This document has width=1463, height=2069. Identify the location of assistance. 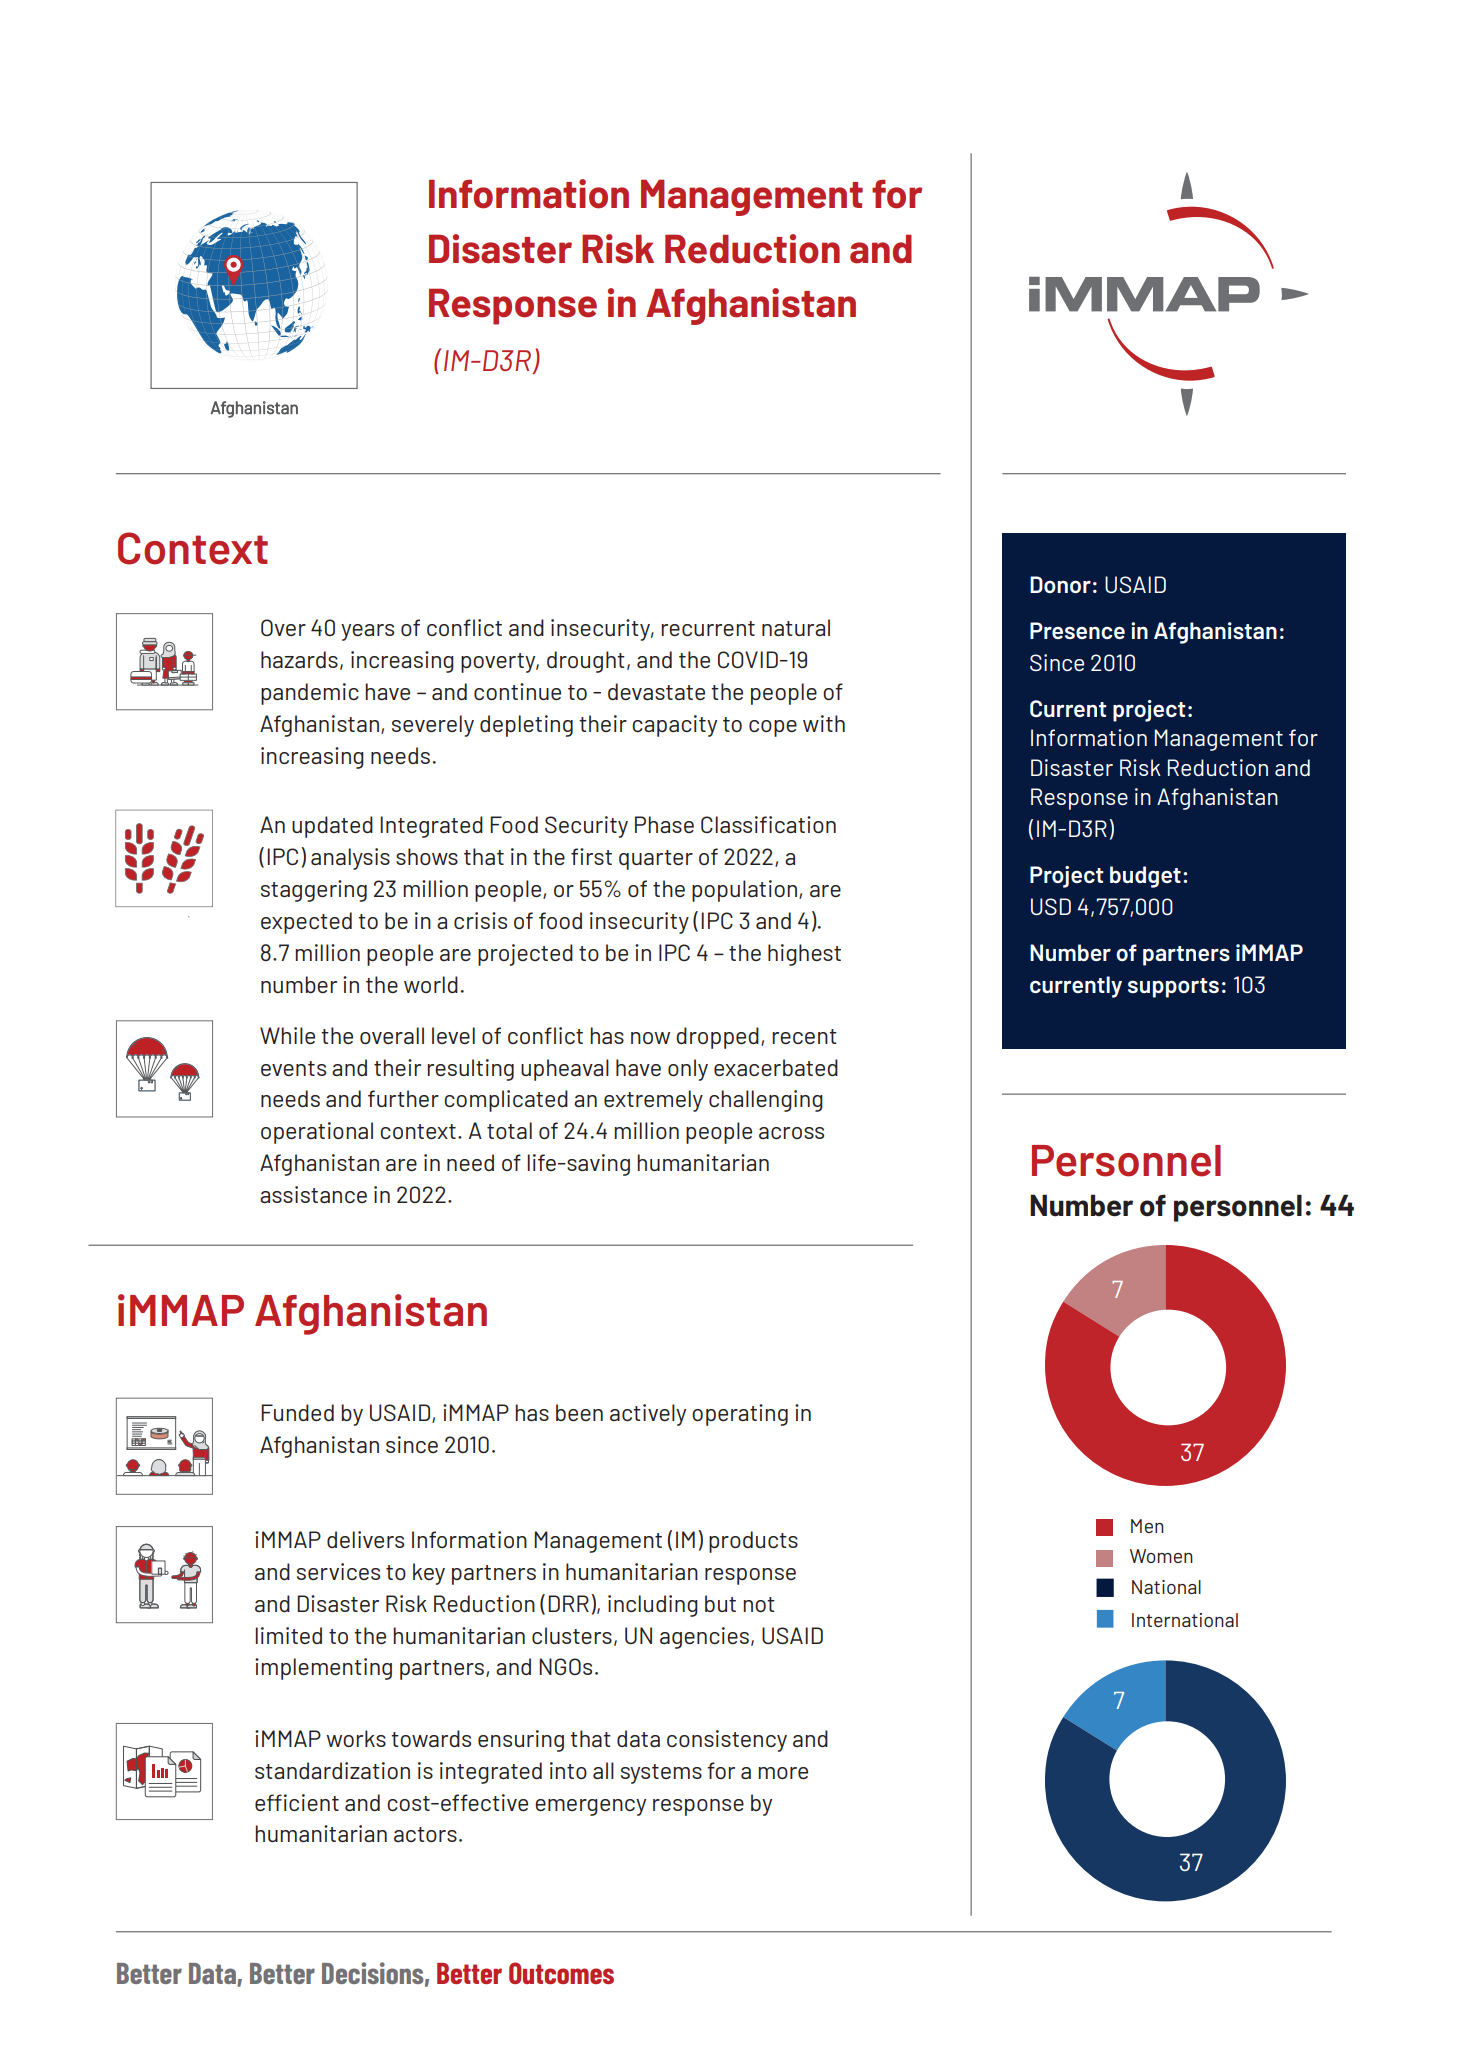
(313, 1194).
